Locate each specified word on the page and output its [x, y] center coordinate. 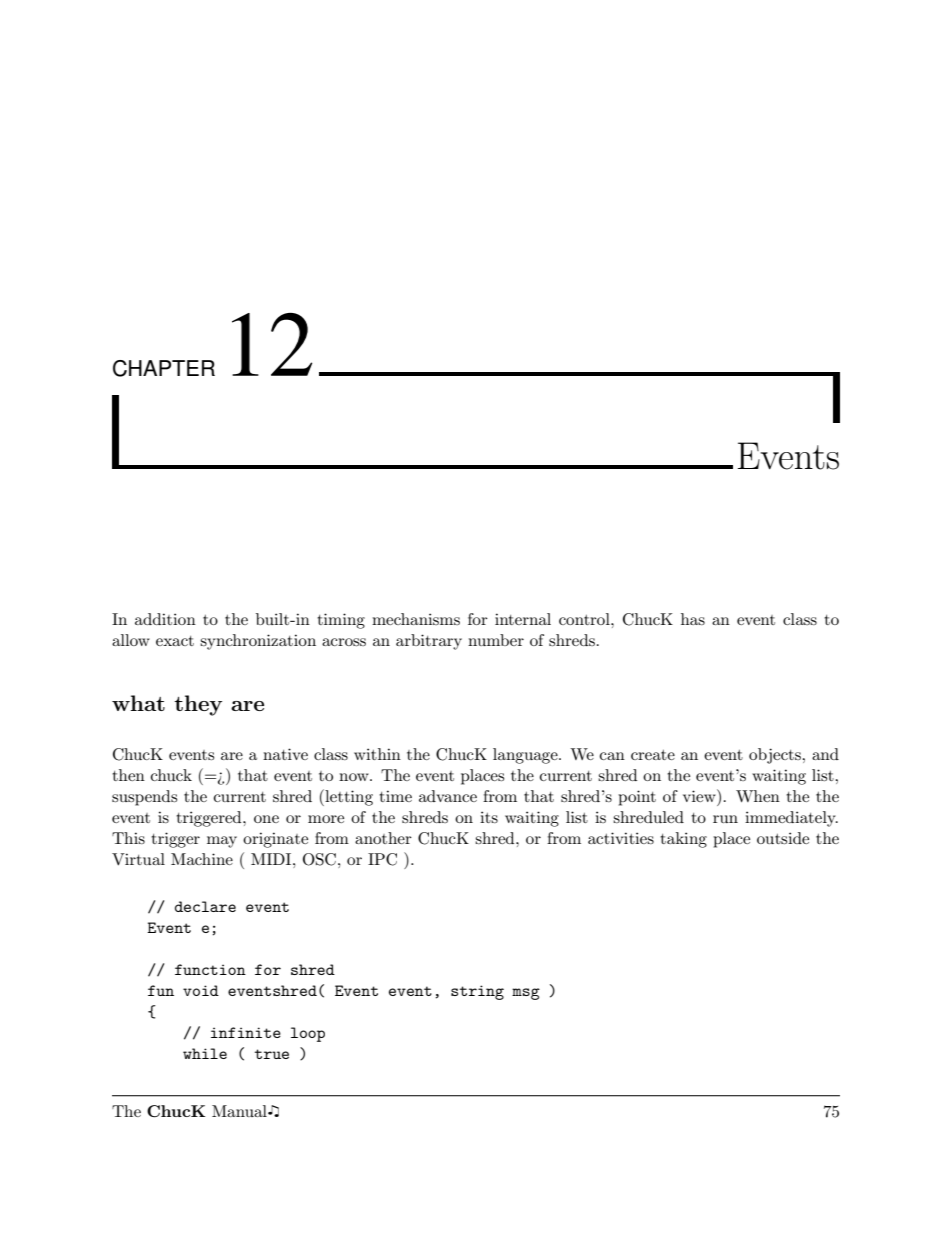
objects [776, 756]
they [198, 705]
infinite [246, 1032]
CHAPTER [164, 368]
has [693, 619]
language [526, 756]
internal [523, 619]
